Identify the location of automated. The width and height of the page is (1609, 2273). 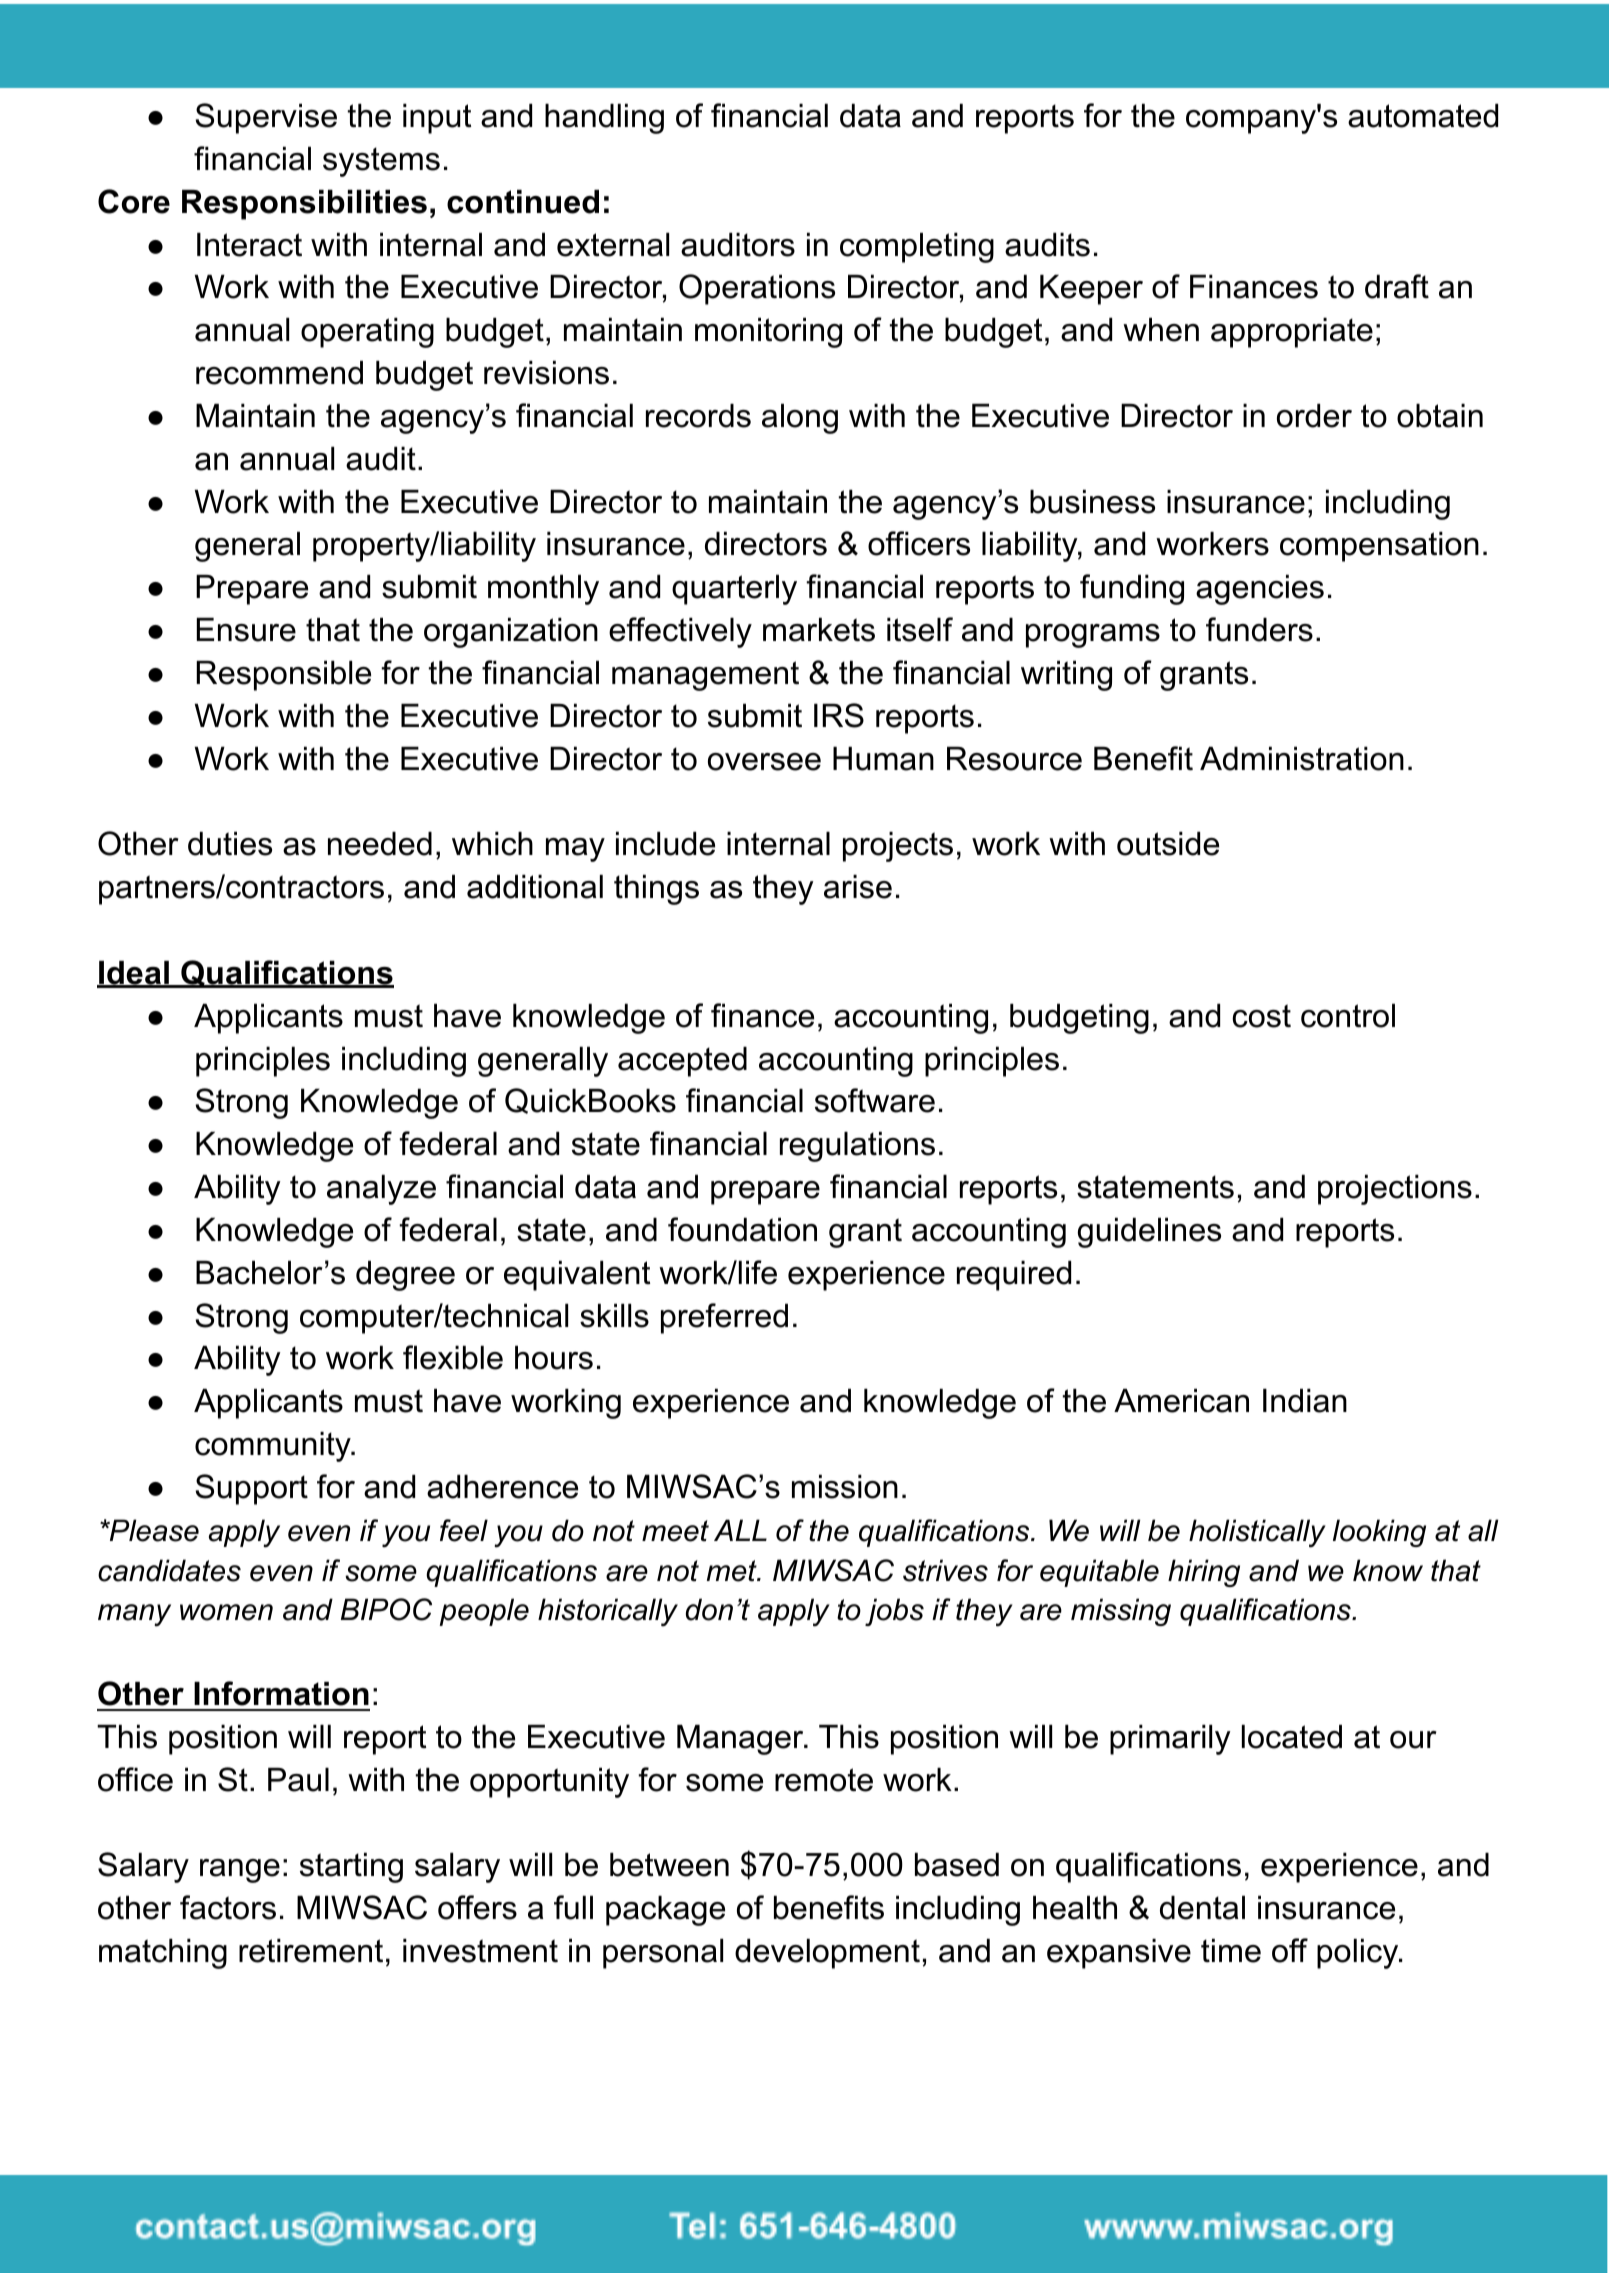
(1423, 116).
